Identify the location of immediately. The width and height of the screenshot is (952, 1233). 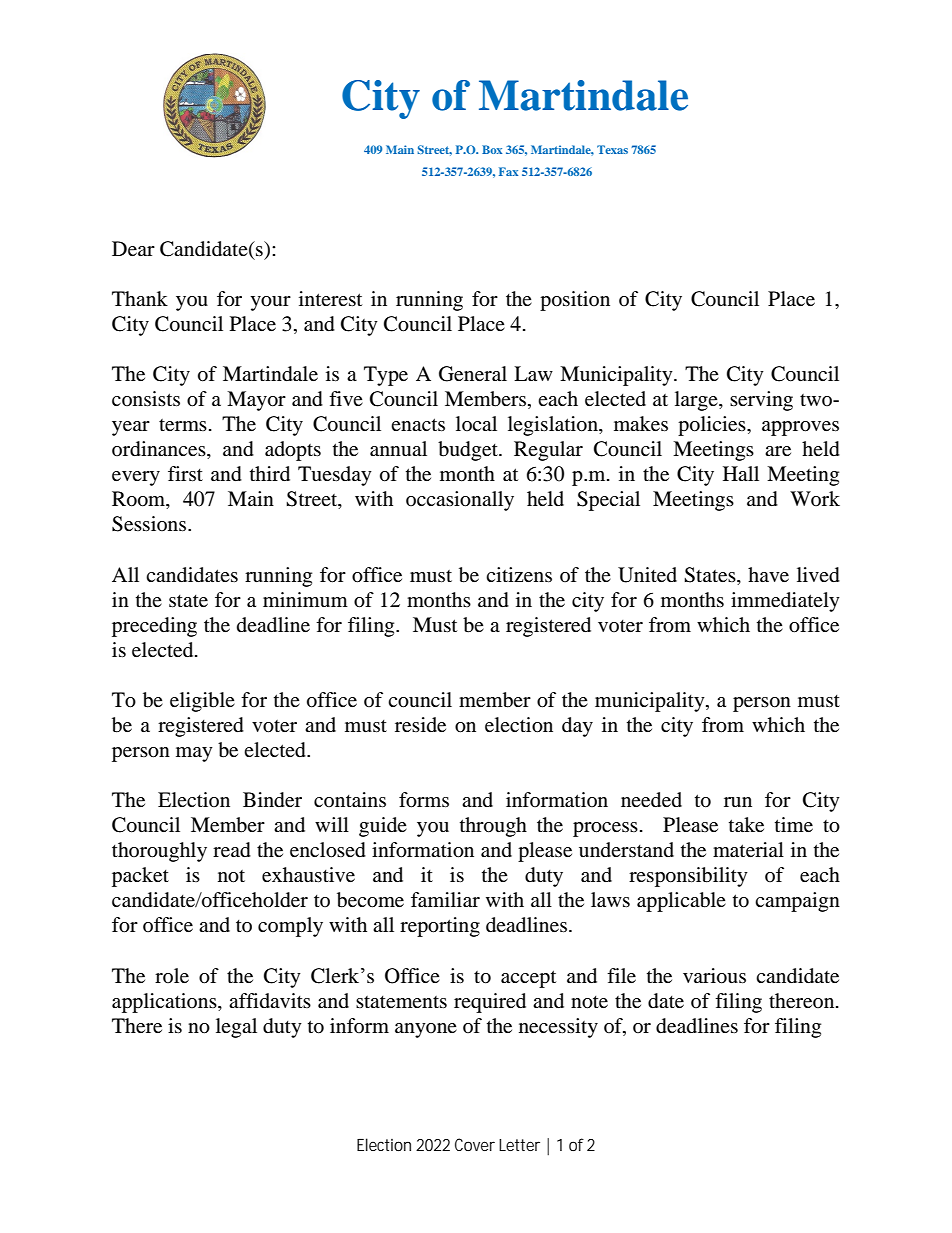
(785, 602).
